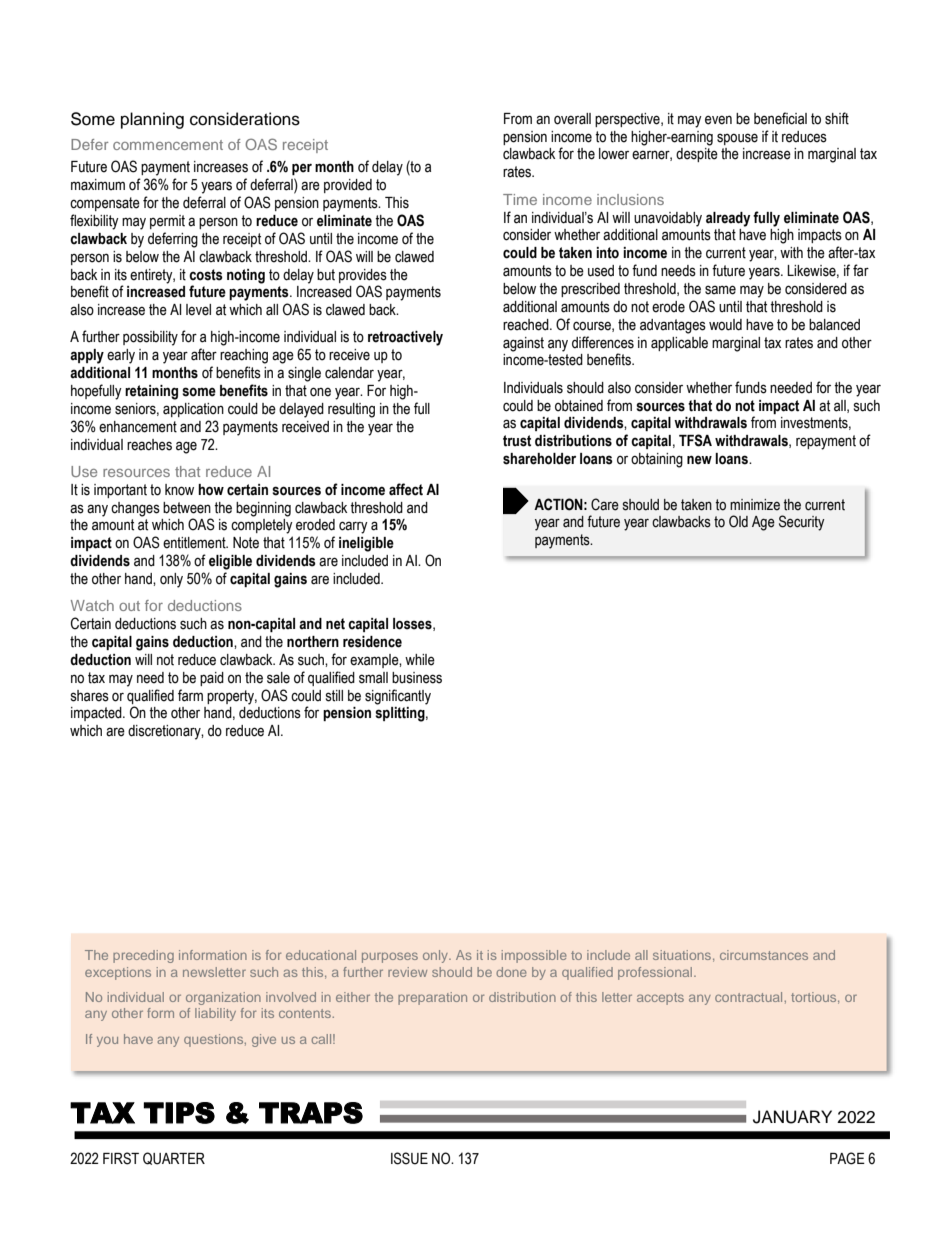  I want to click on spouse, so click(737, 139).
